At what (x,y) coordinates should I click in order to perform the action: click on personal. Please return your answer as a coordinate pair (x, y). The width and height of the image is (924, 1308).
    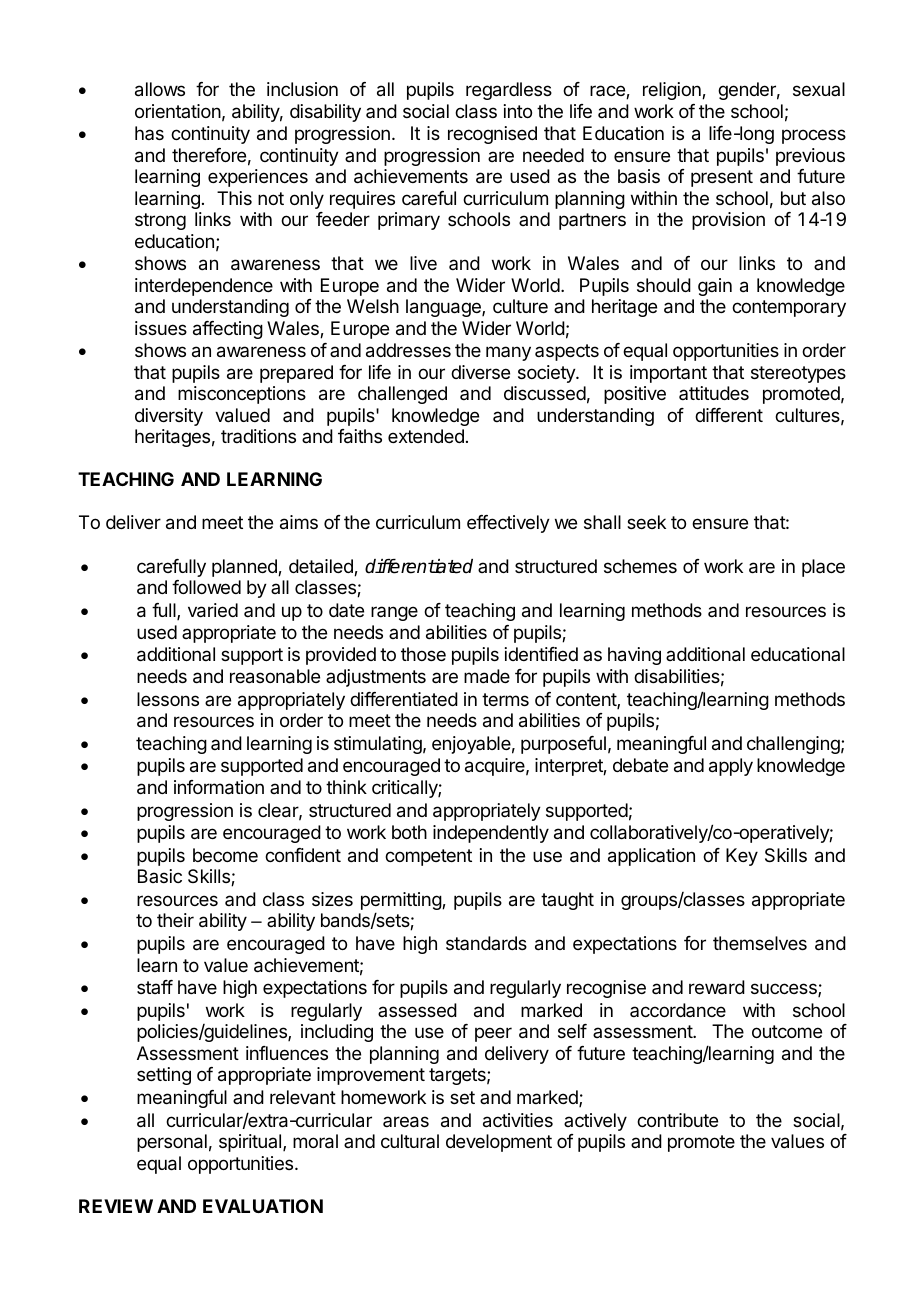
    Looking at the image, I should click on (172, 1143).
